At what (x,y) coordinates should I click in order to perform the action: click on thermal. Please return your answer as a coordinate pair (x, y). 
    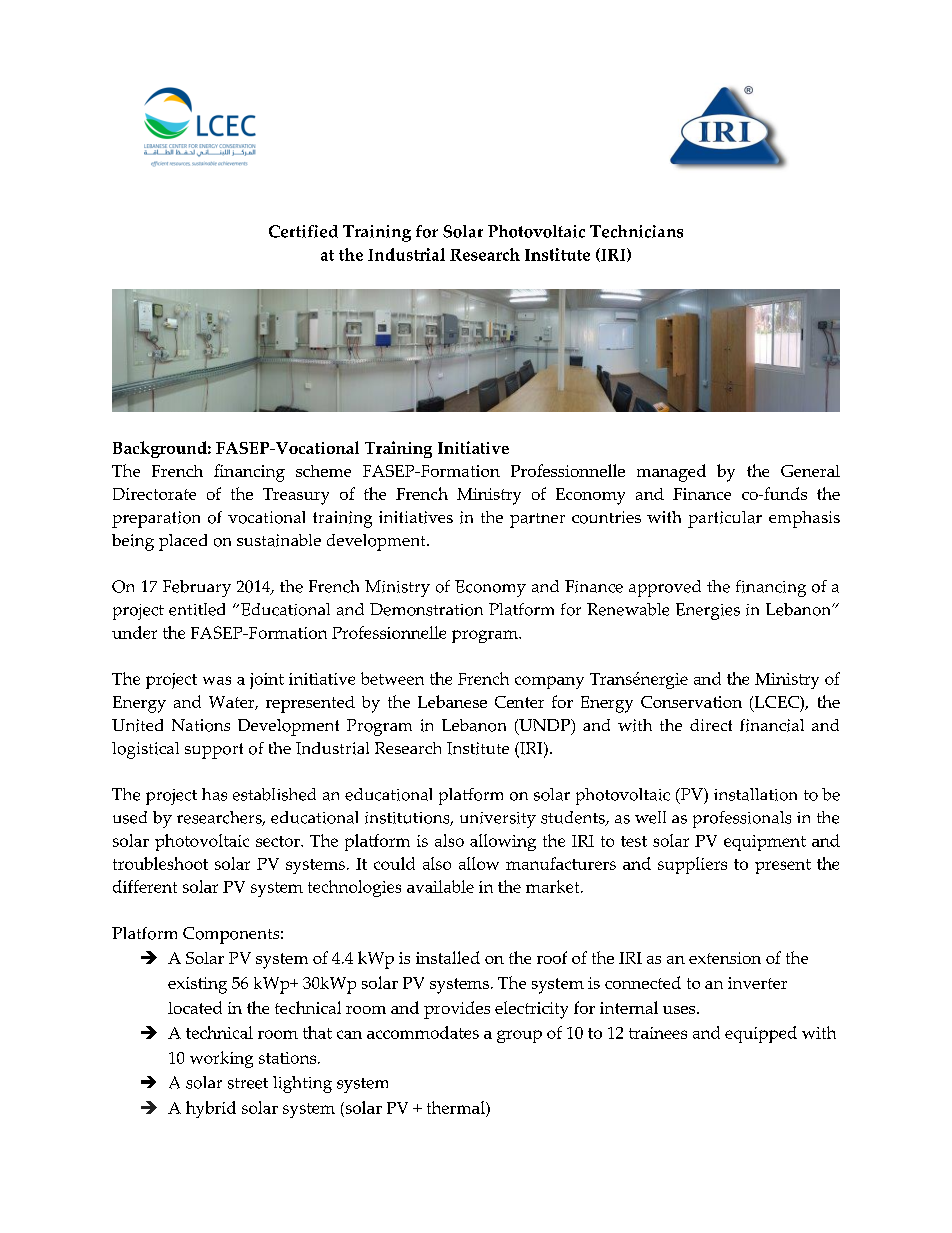
    Looking at the image, I should click on (457, 1107).
